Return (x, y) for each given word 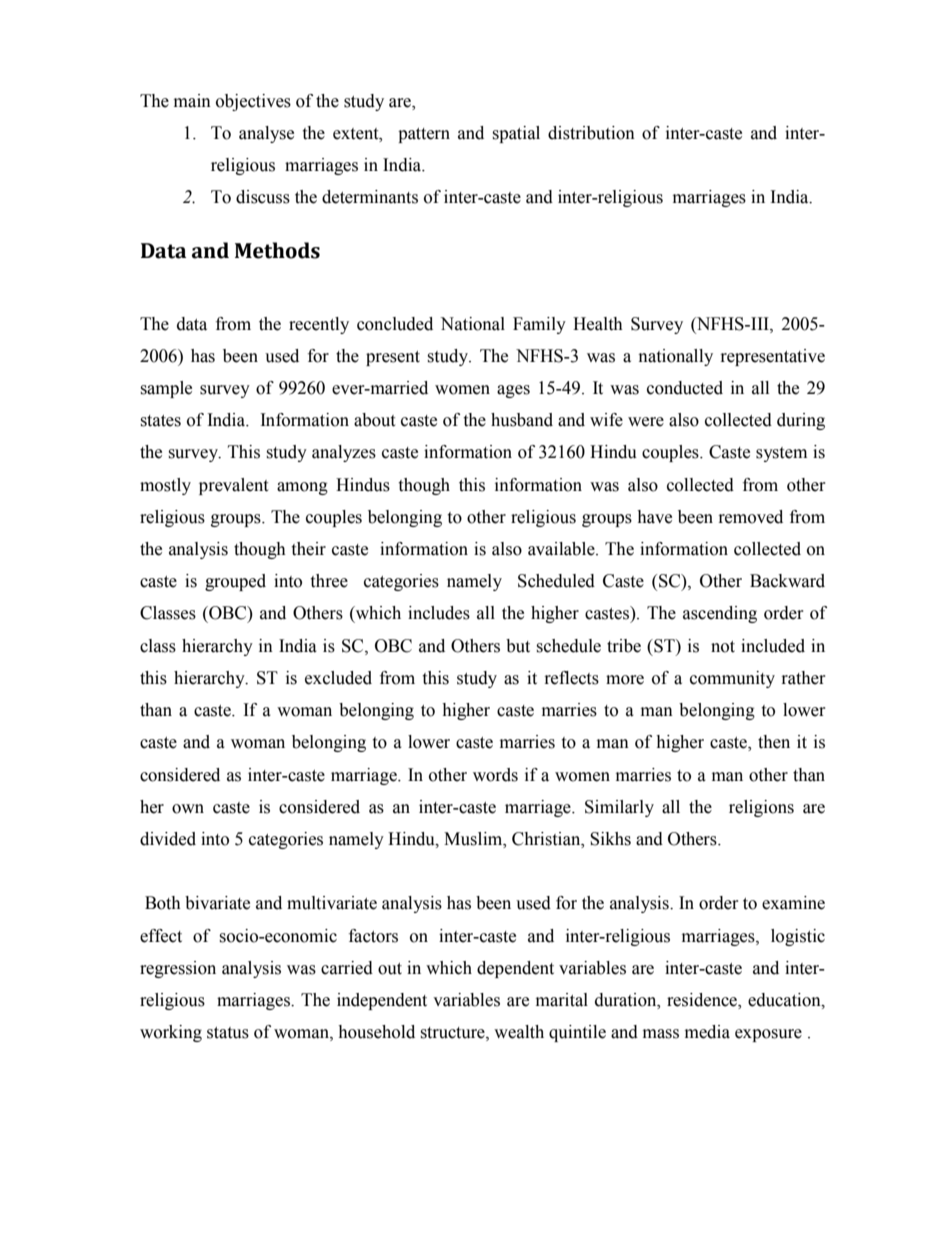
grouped (235, 582)
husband (522, 420)
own (188, 809)
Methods (277, 250)
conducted (685, 388)
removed (751, 517)
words (495, 775)
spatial (516, 134)
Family (539, 325)
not (723, 647)
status (228, 1033)
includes (439, 613)
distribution (591, 133)
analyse (266, 134)
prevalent (233, 486)
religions (761, 808)
